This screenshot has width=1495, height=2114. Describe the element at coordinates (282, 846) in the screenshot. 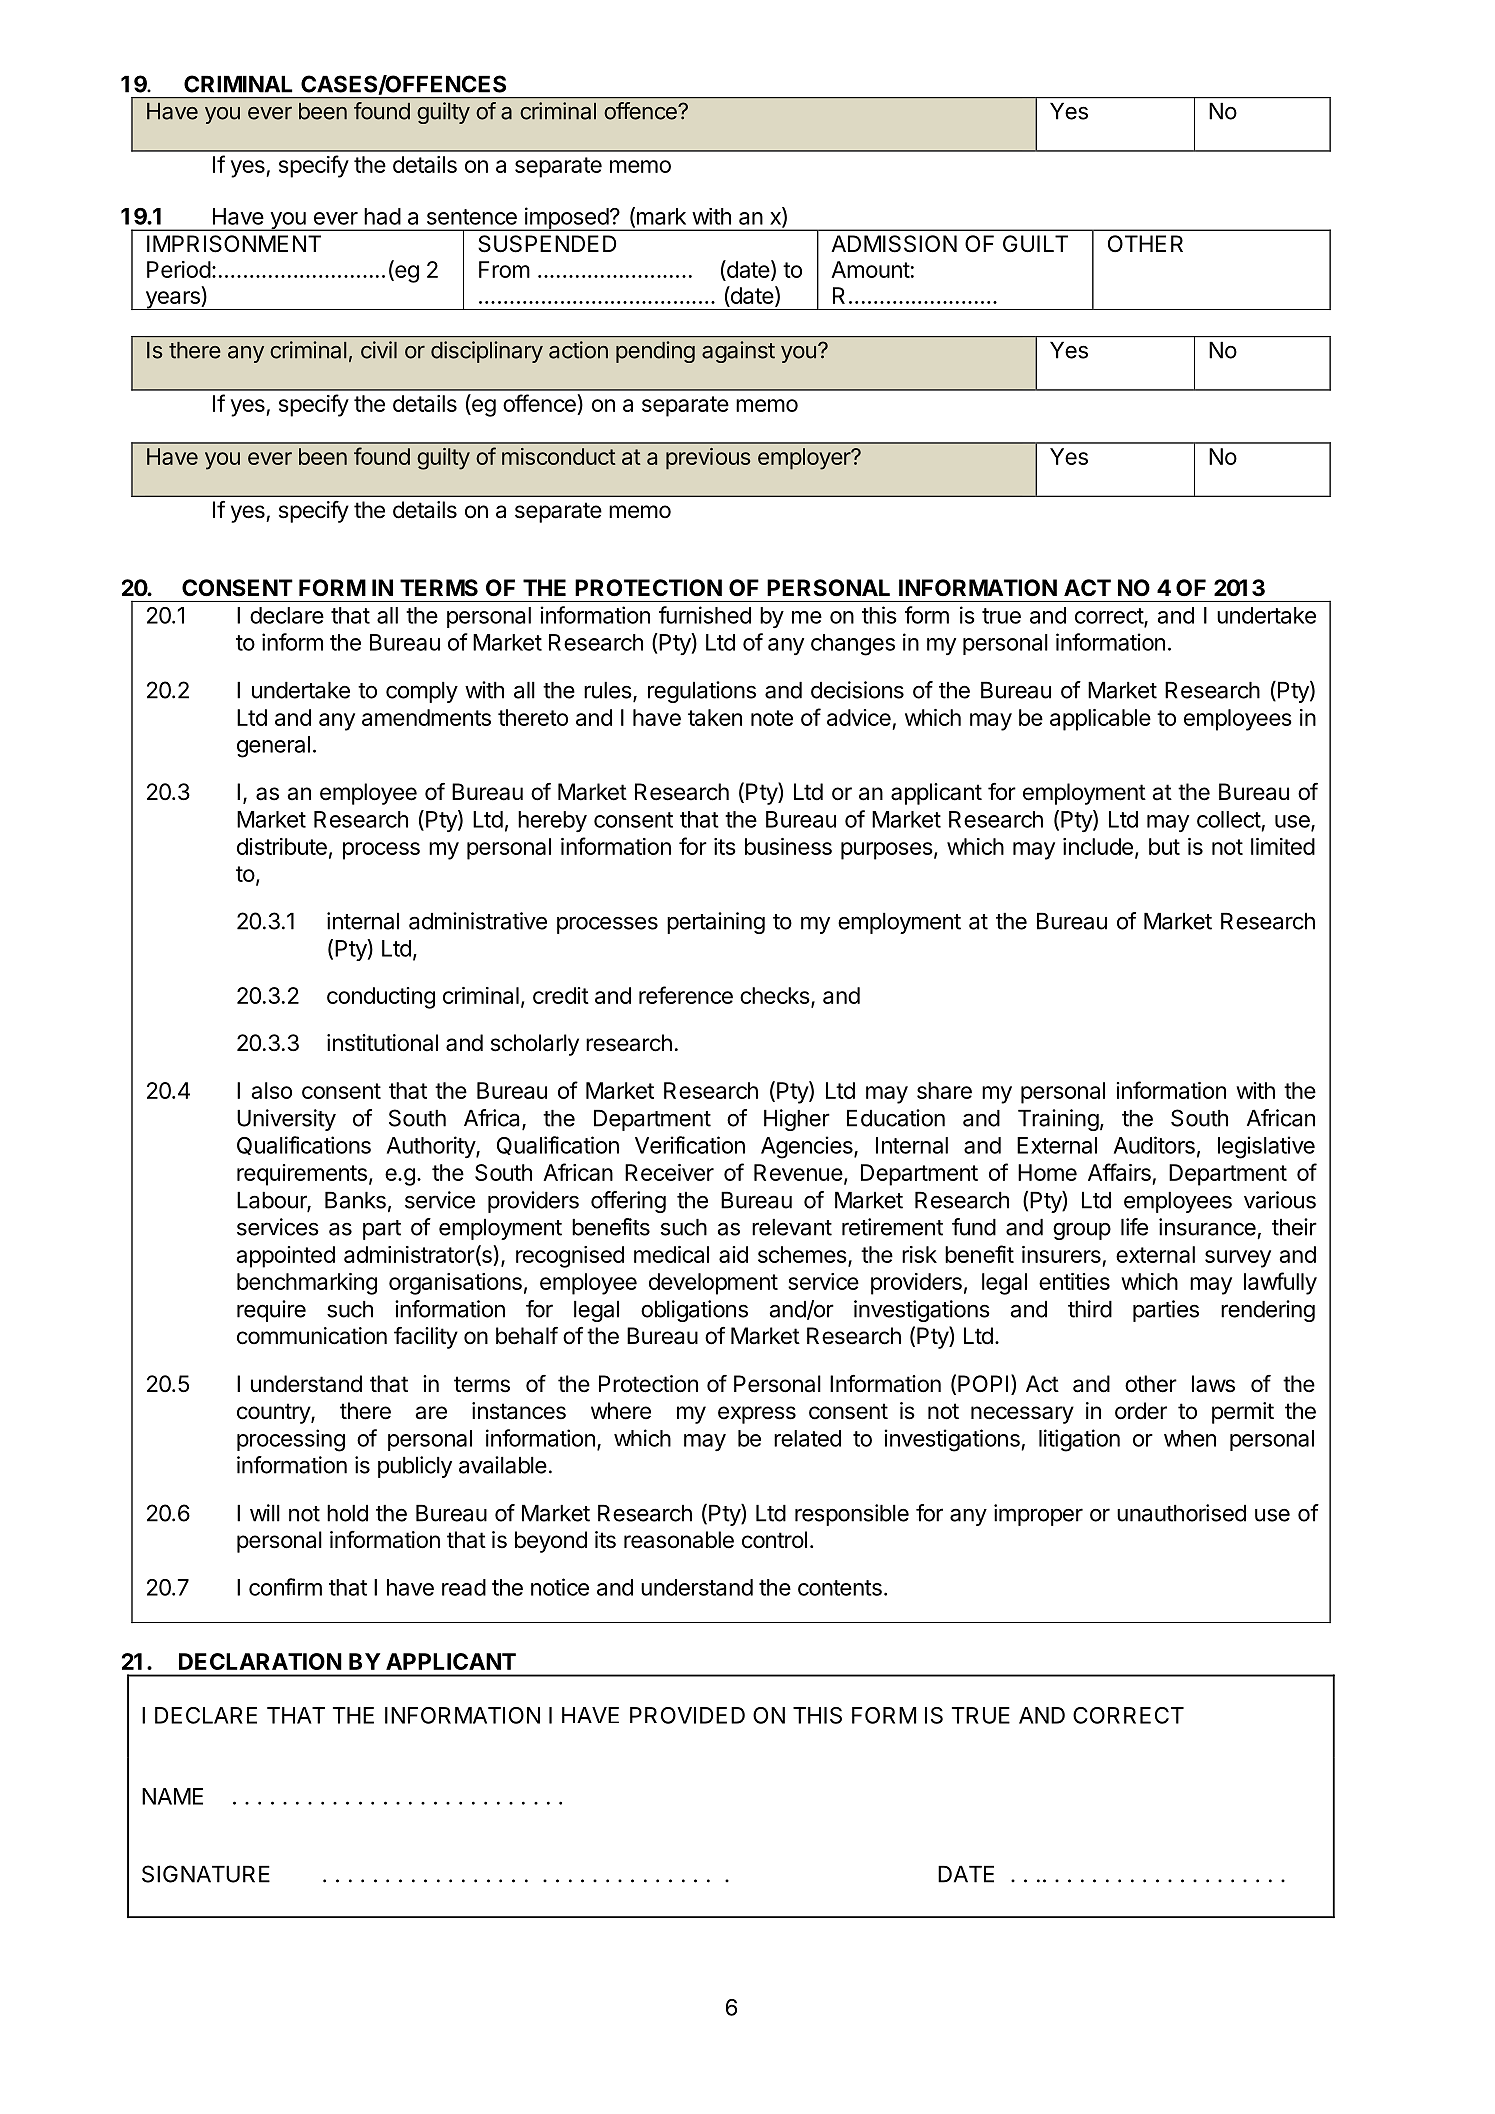

I see `distribute` at that location.
